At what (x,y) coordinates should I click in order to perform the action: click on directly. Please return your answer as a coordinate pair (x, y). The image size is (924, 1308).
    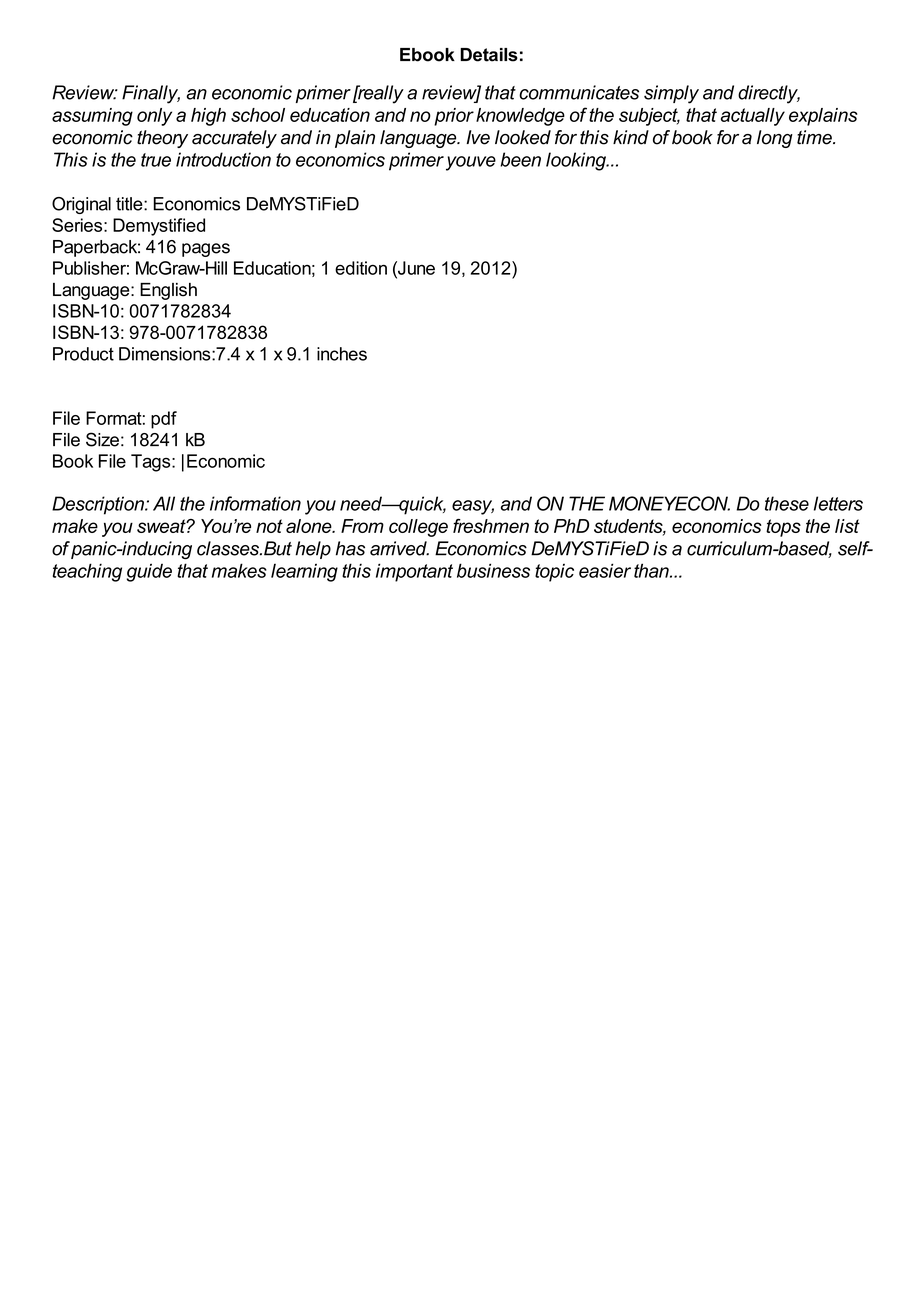
    Looking at the image, I should click on (769, 94).
